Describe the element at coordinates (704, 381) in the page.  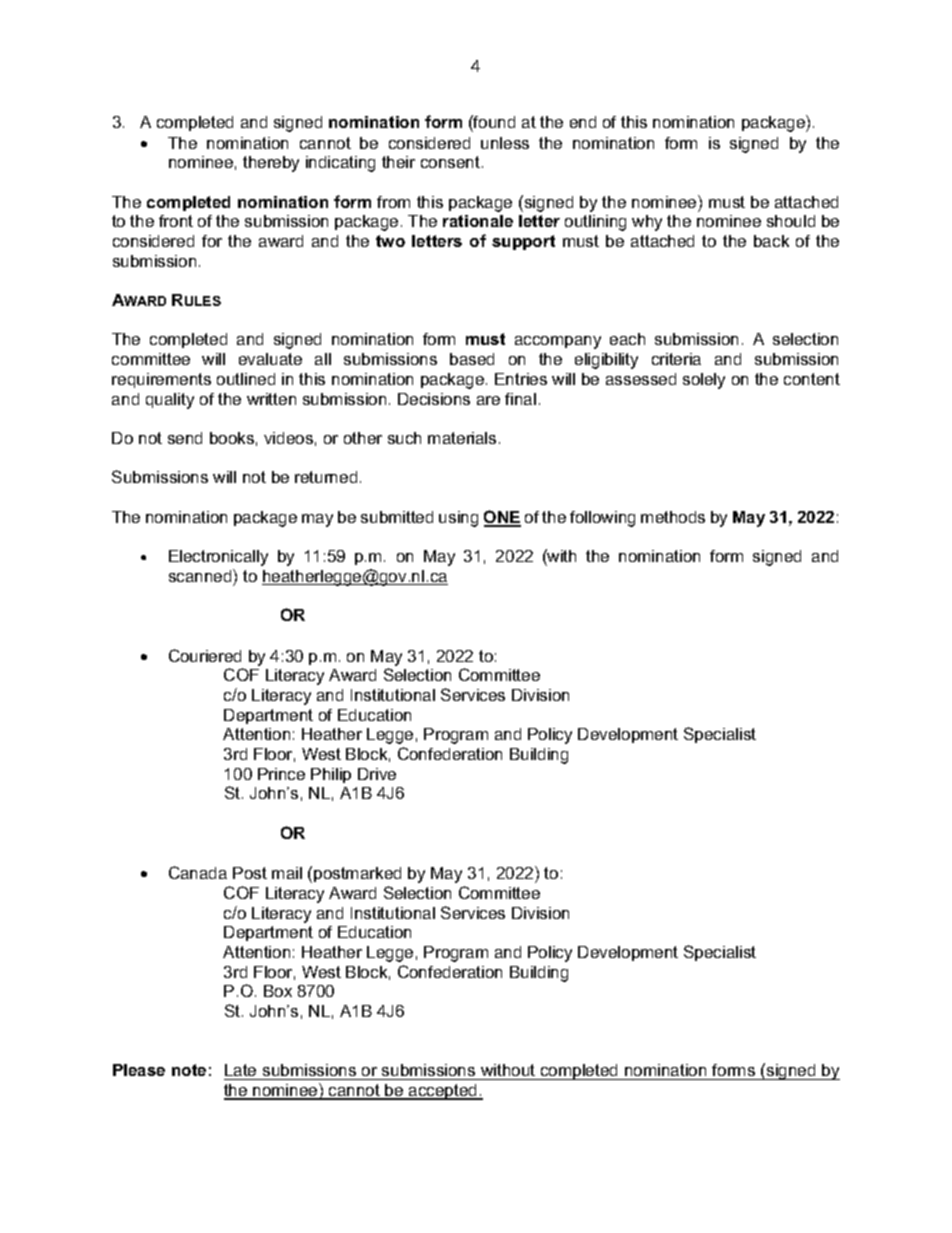
I see `solely` at that location.
